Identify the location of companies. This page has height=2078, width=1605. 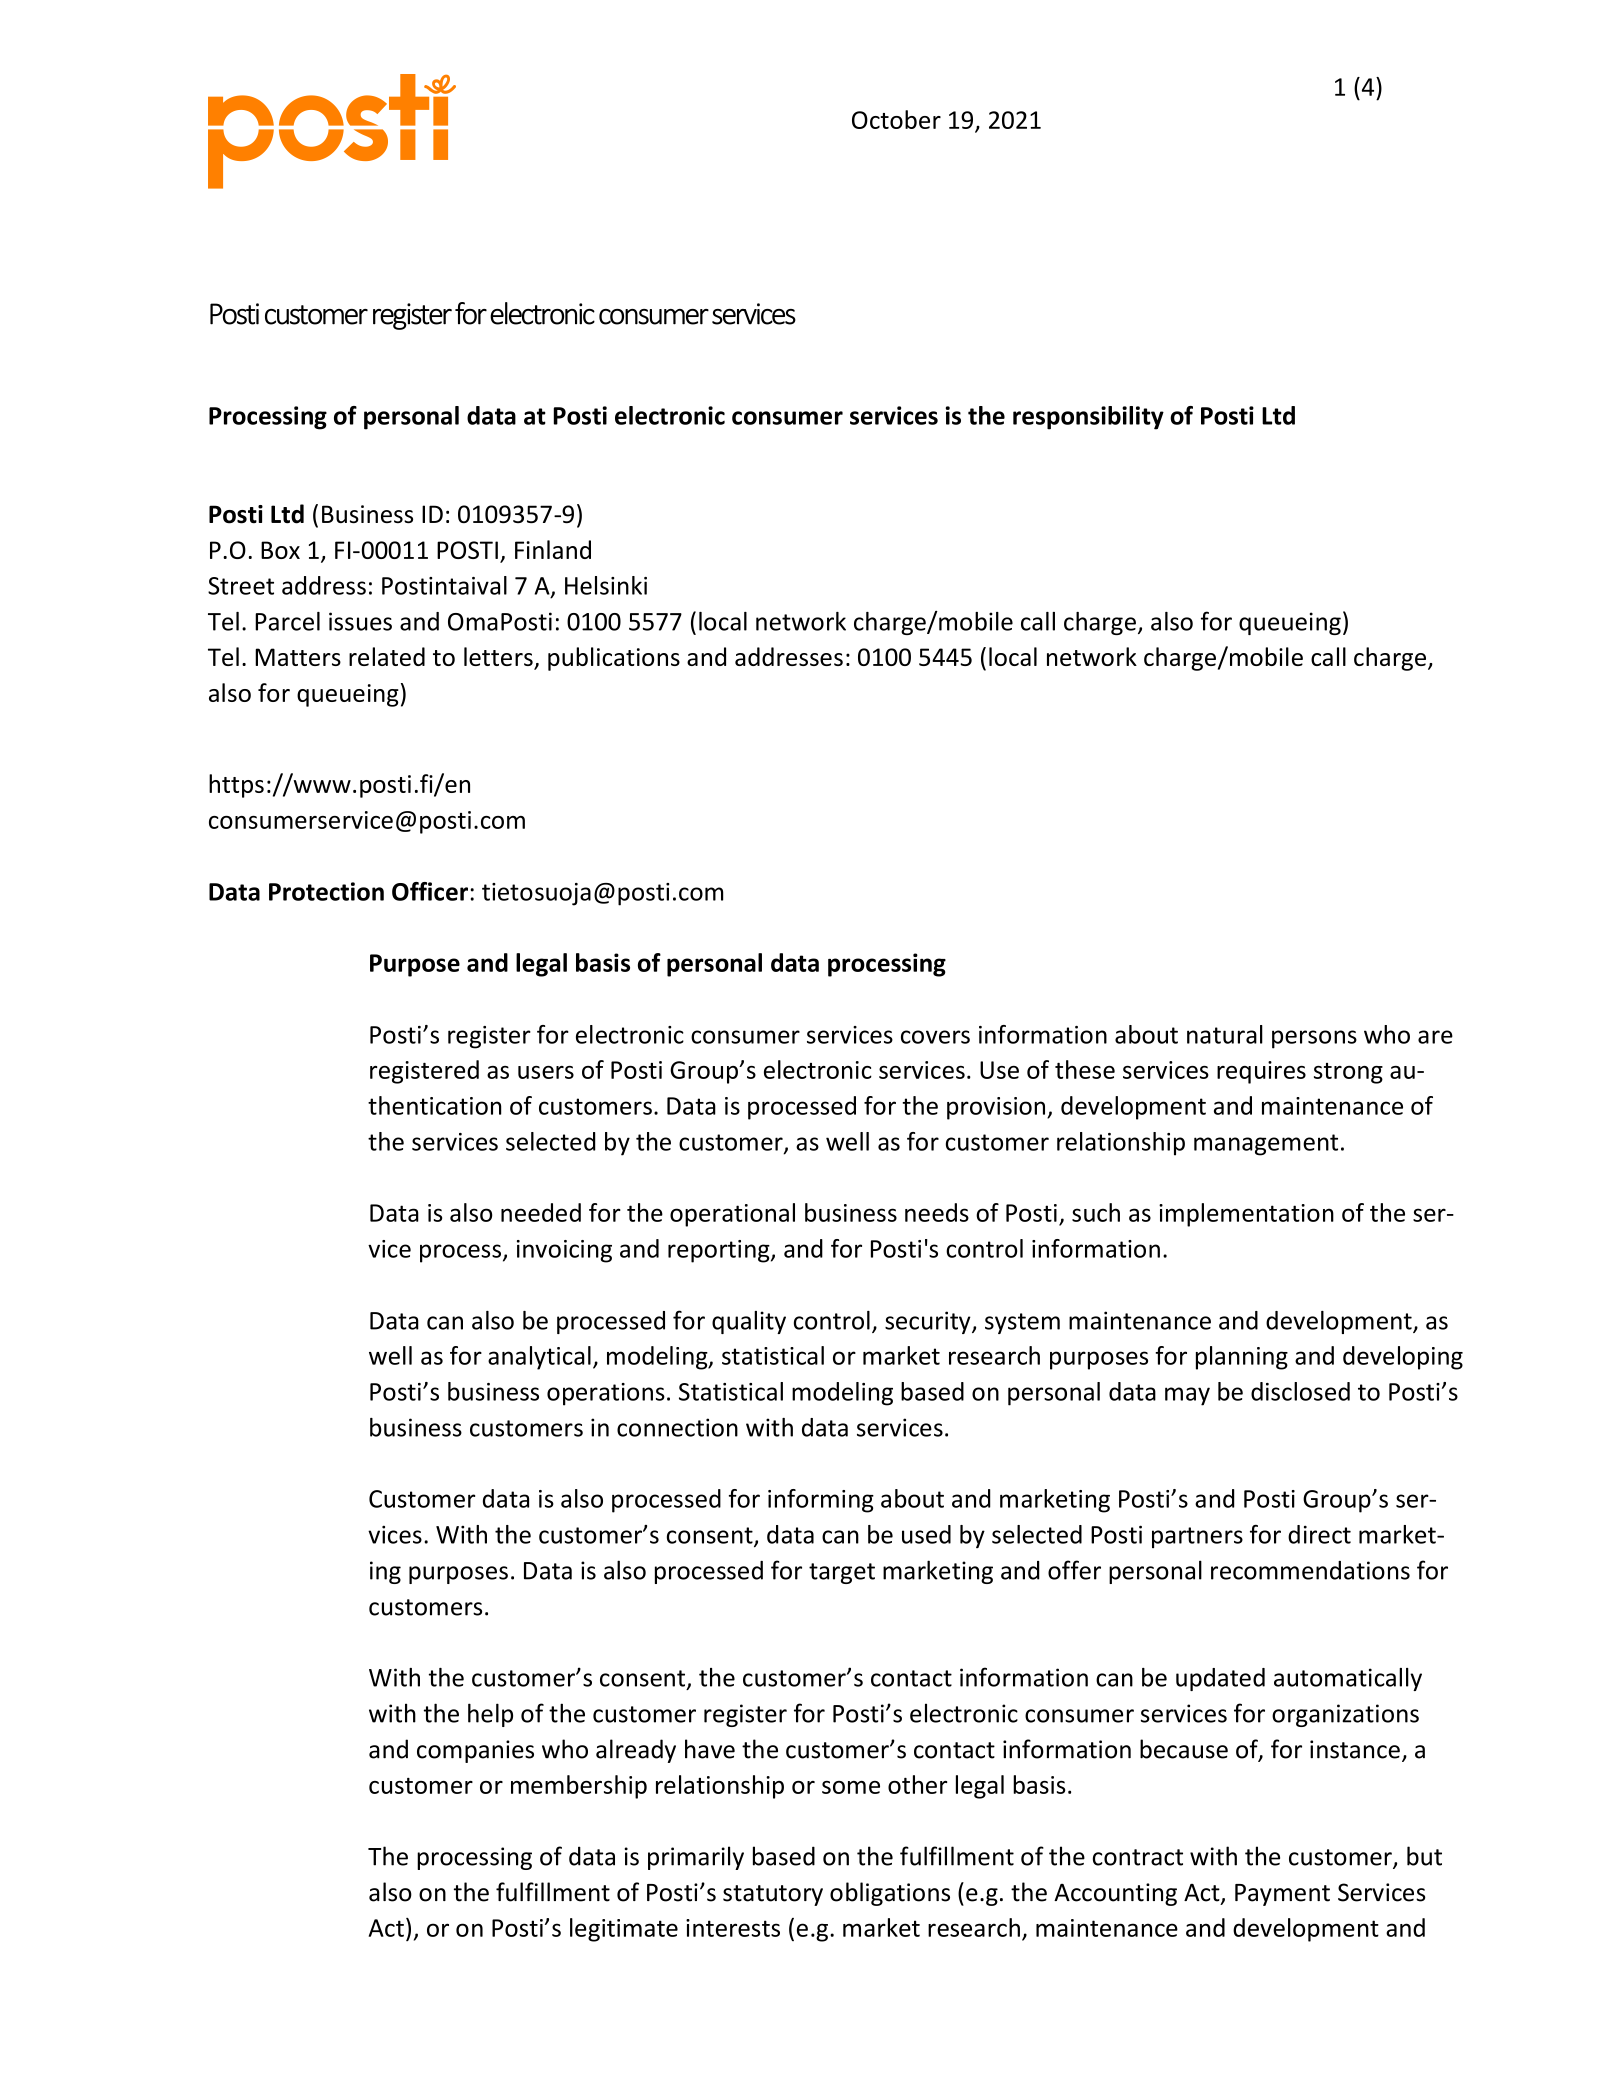
(475, 1751).
